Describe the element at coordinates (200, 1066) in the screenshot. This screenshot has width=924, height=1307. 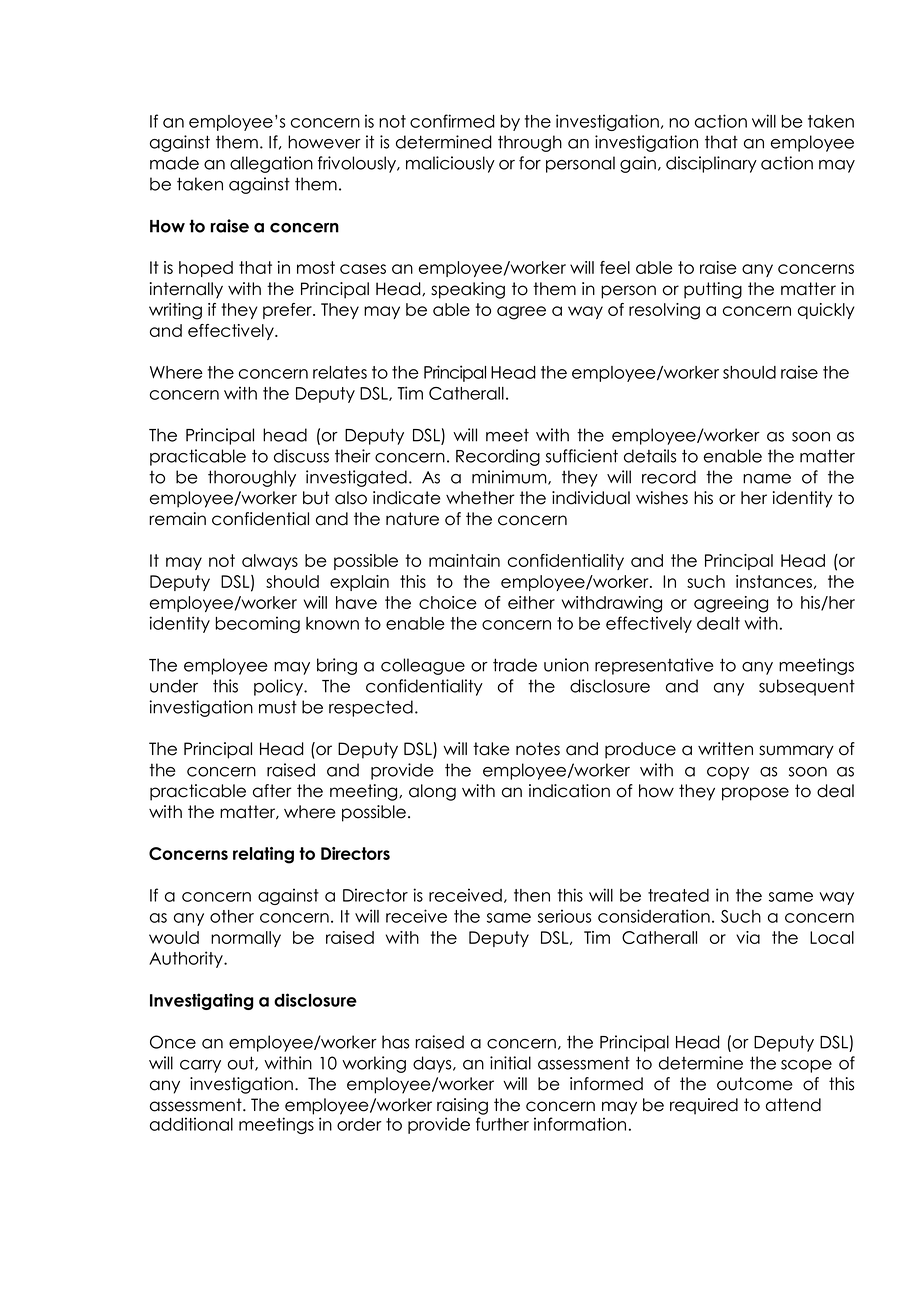
I see `carry` at that location.
